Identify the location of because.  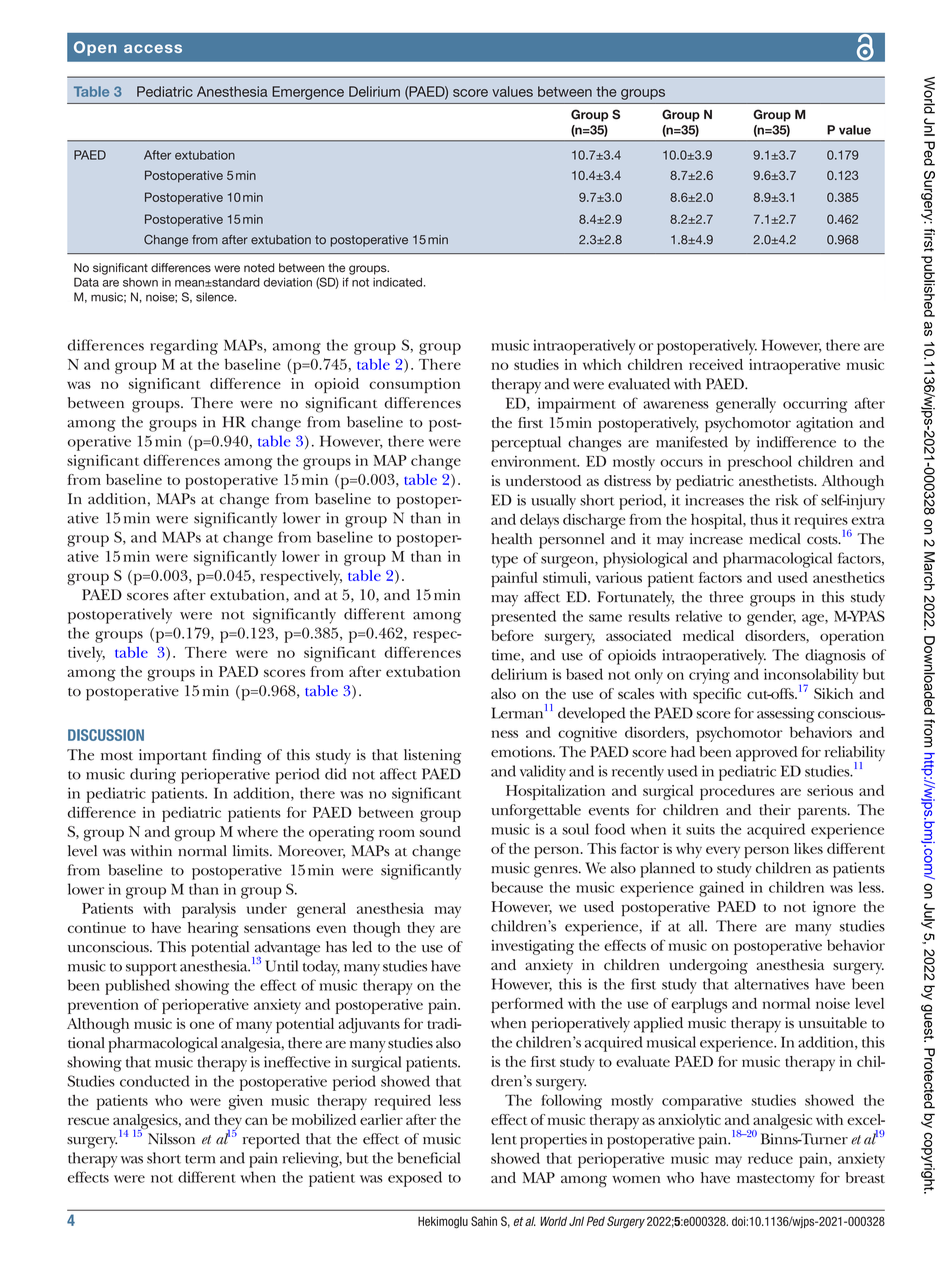
(517, 887).
